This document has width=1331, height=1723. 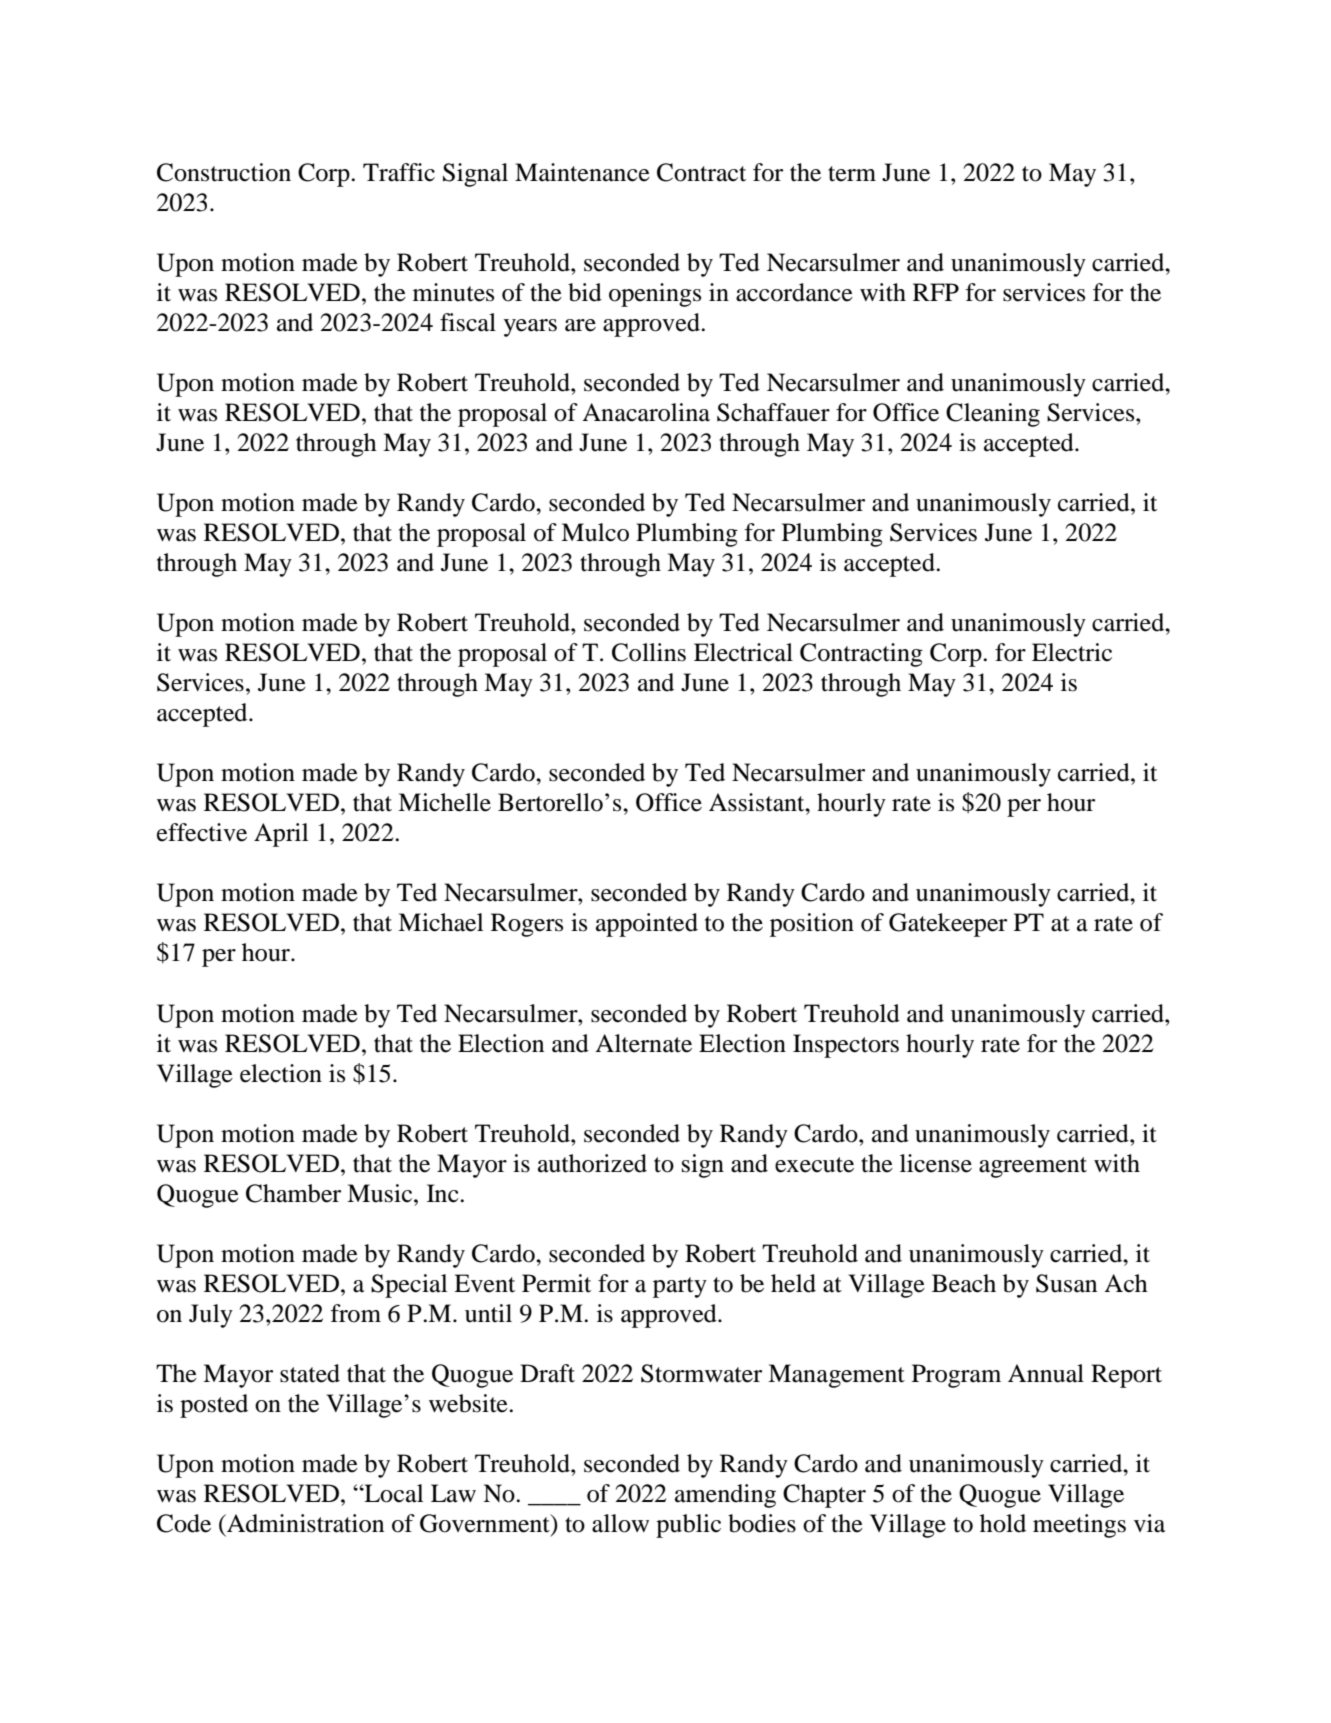 What do you see at coordinates (304, 1523) in the document?
I see `Administration` at bounding box center [304, 1523].
